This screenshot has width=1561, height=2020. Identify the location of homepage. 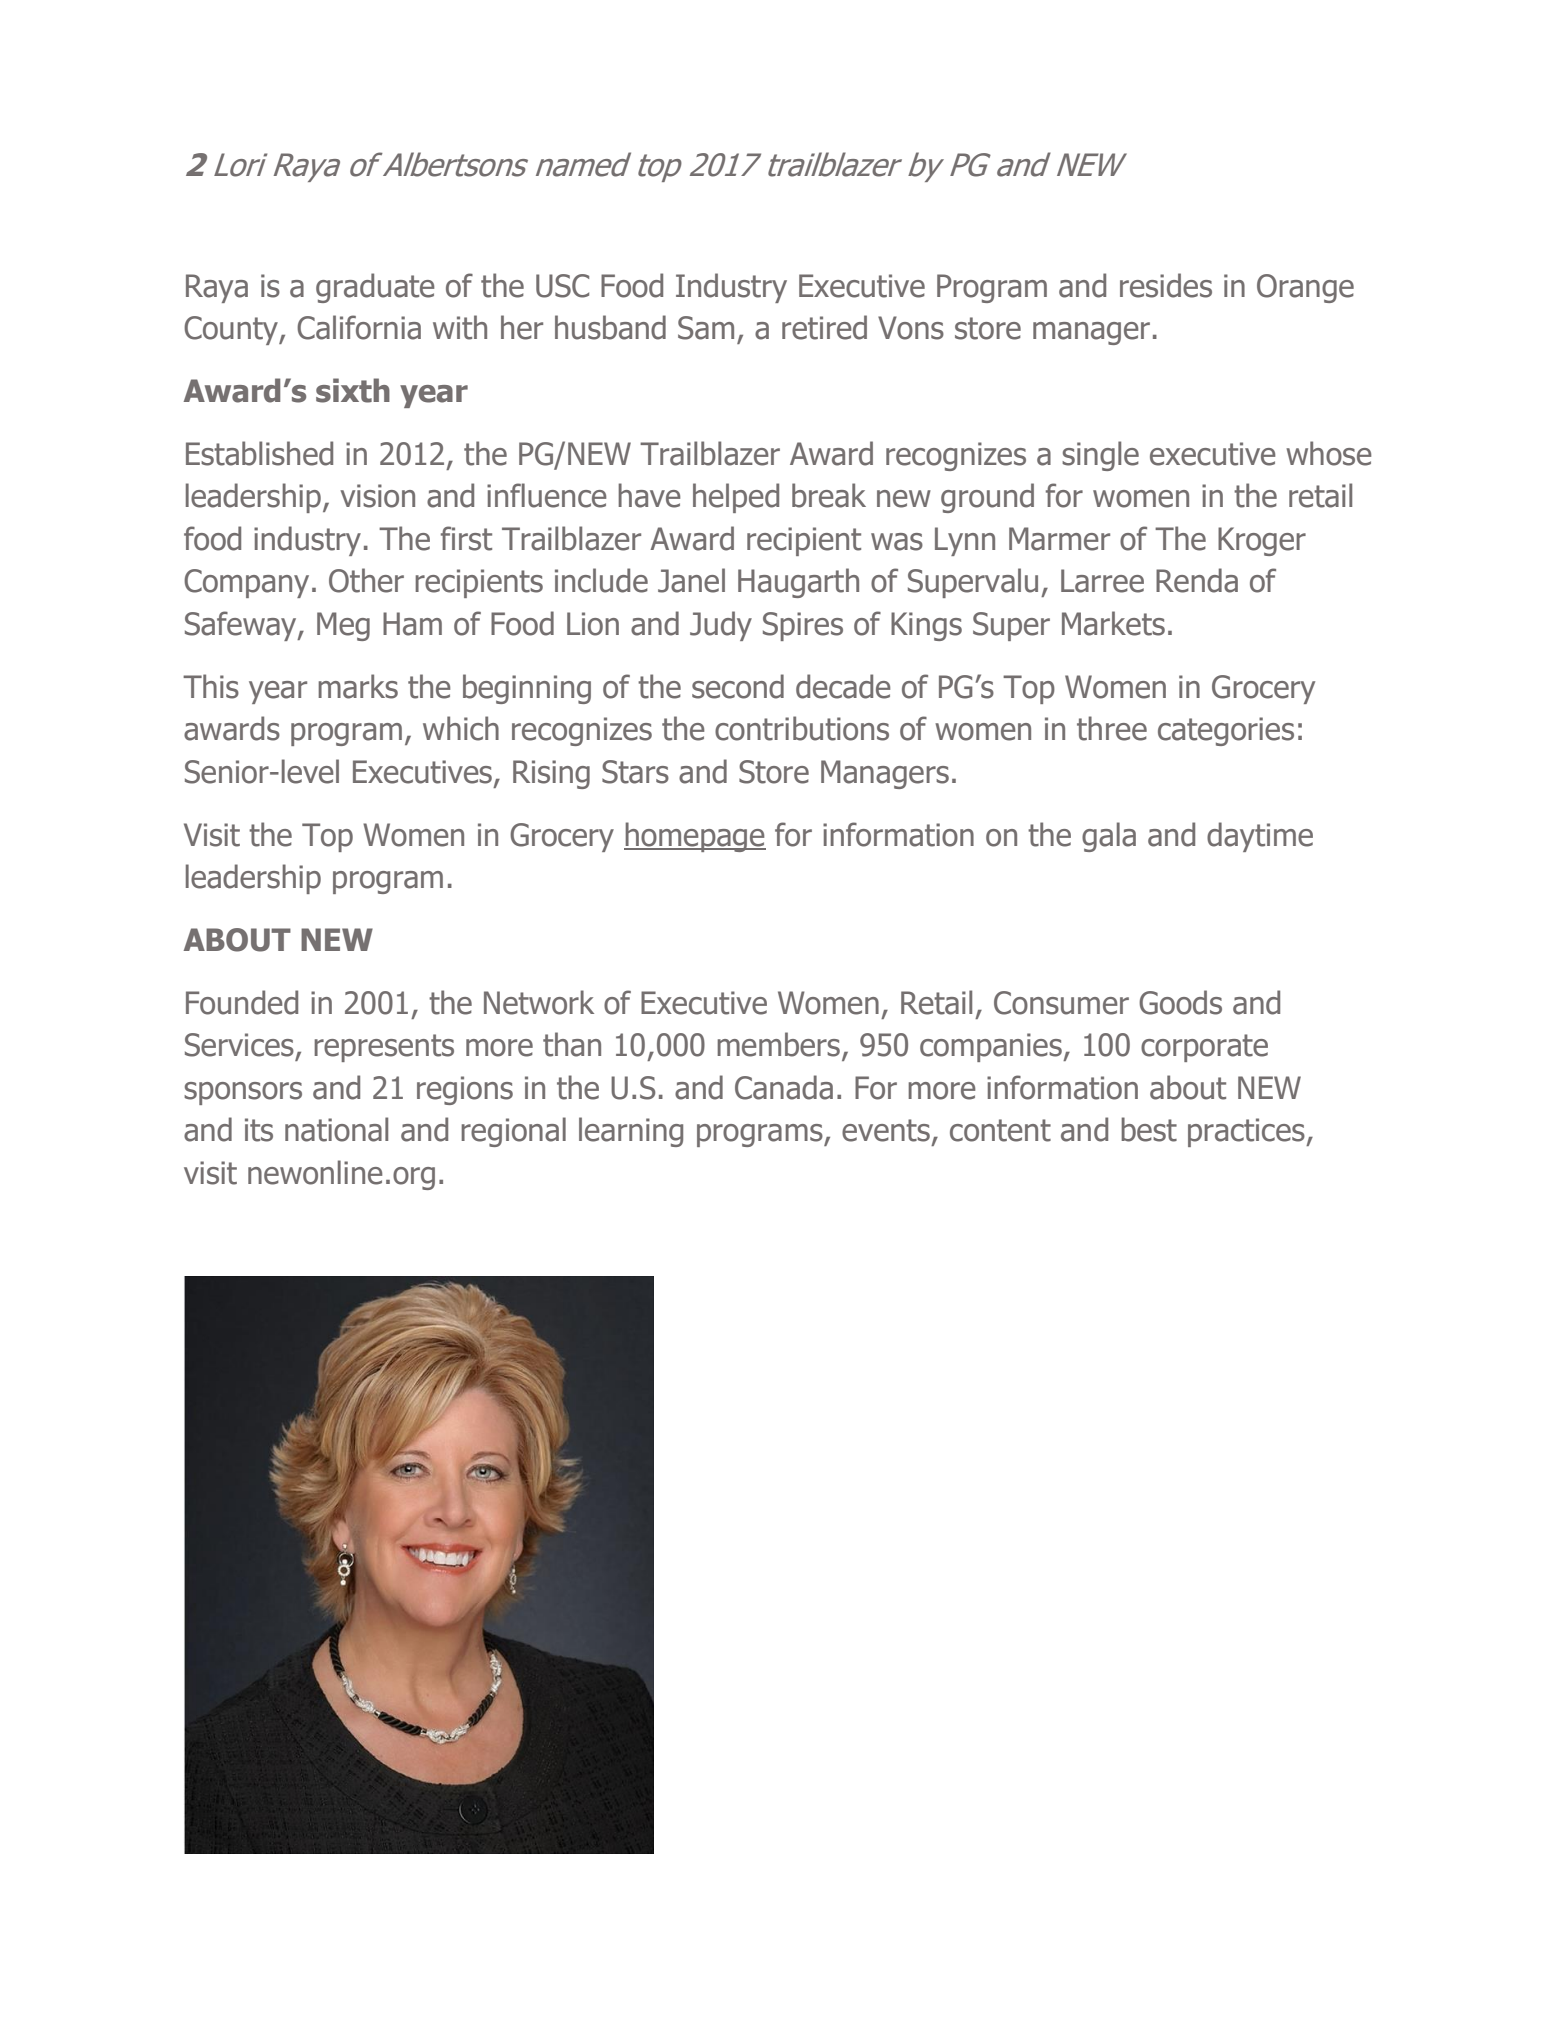
(695, 837).
